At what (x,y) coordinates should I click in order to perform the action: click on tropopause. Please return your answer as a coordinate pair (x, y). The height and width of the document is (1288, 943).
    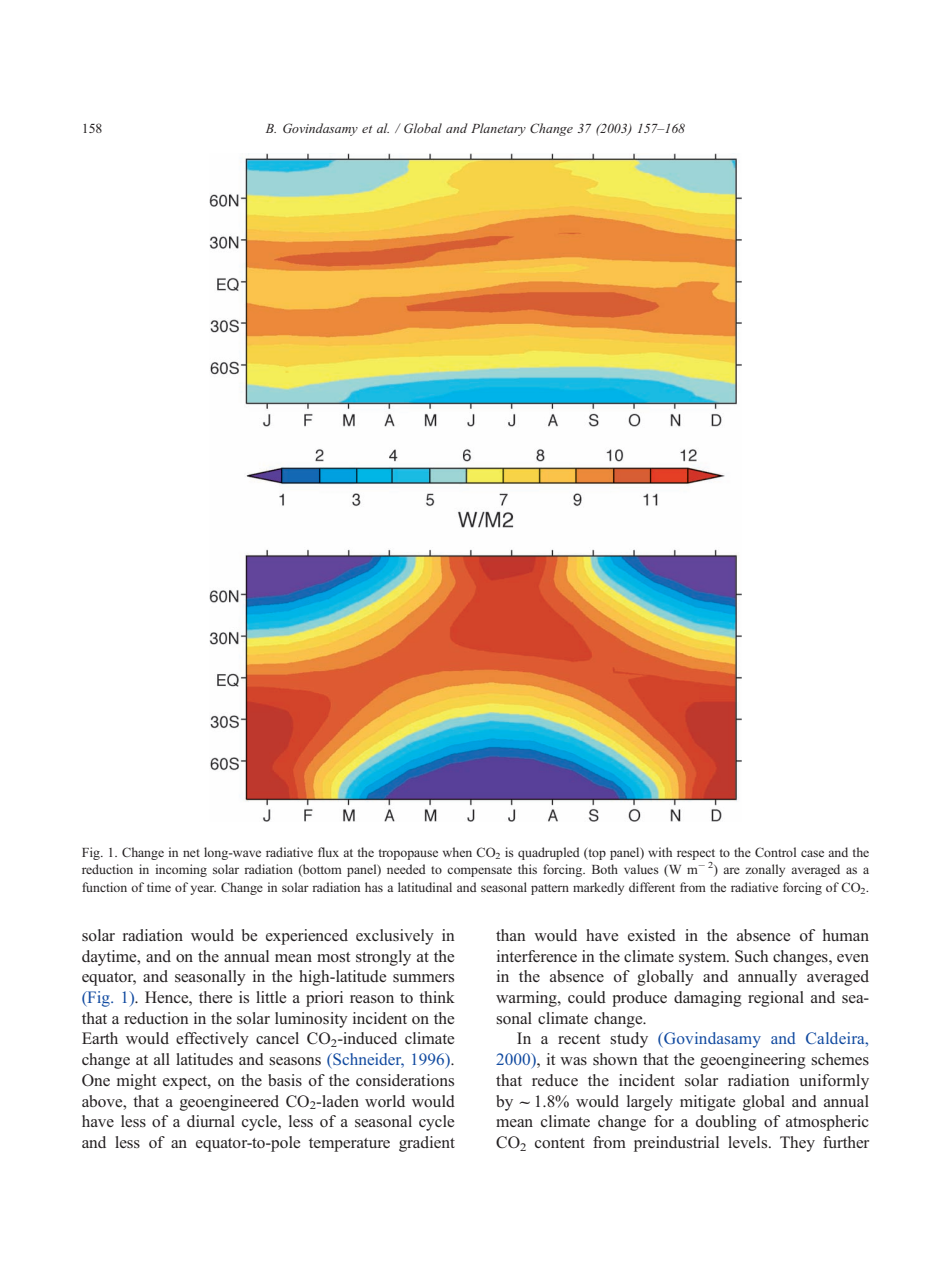
    Looking at the image, I should click on (408, 854).
